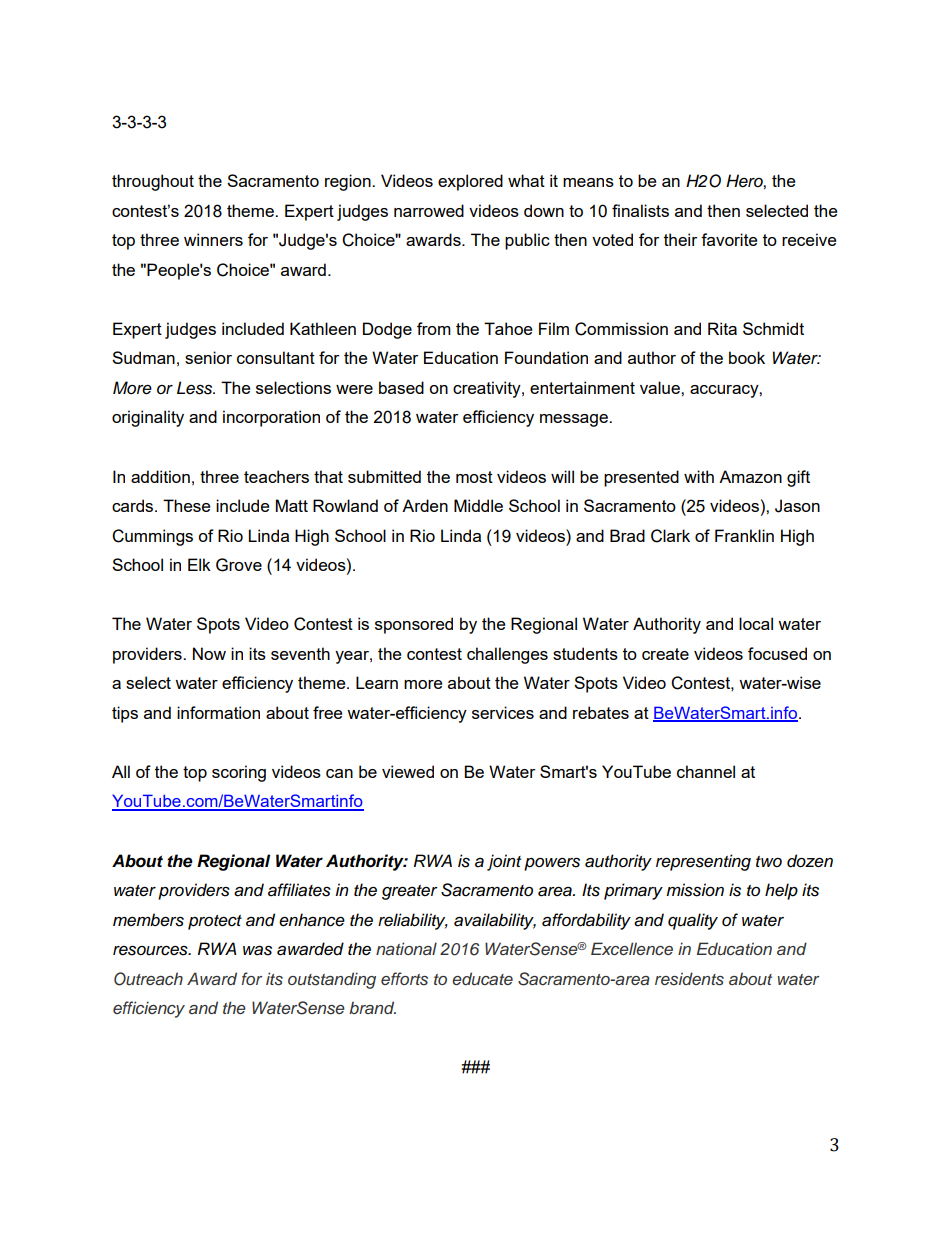  I want to click on services, so click(503, 712).
